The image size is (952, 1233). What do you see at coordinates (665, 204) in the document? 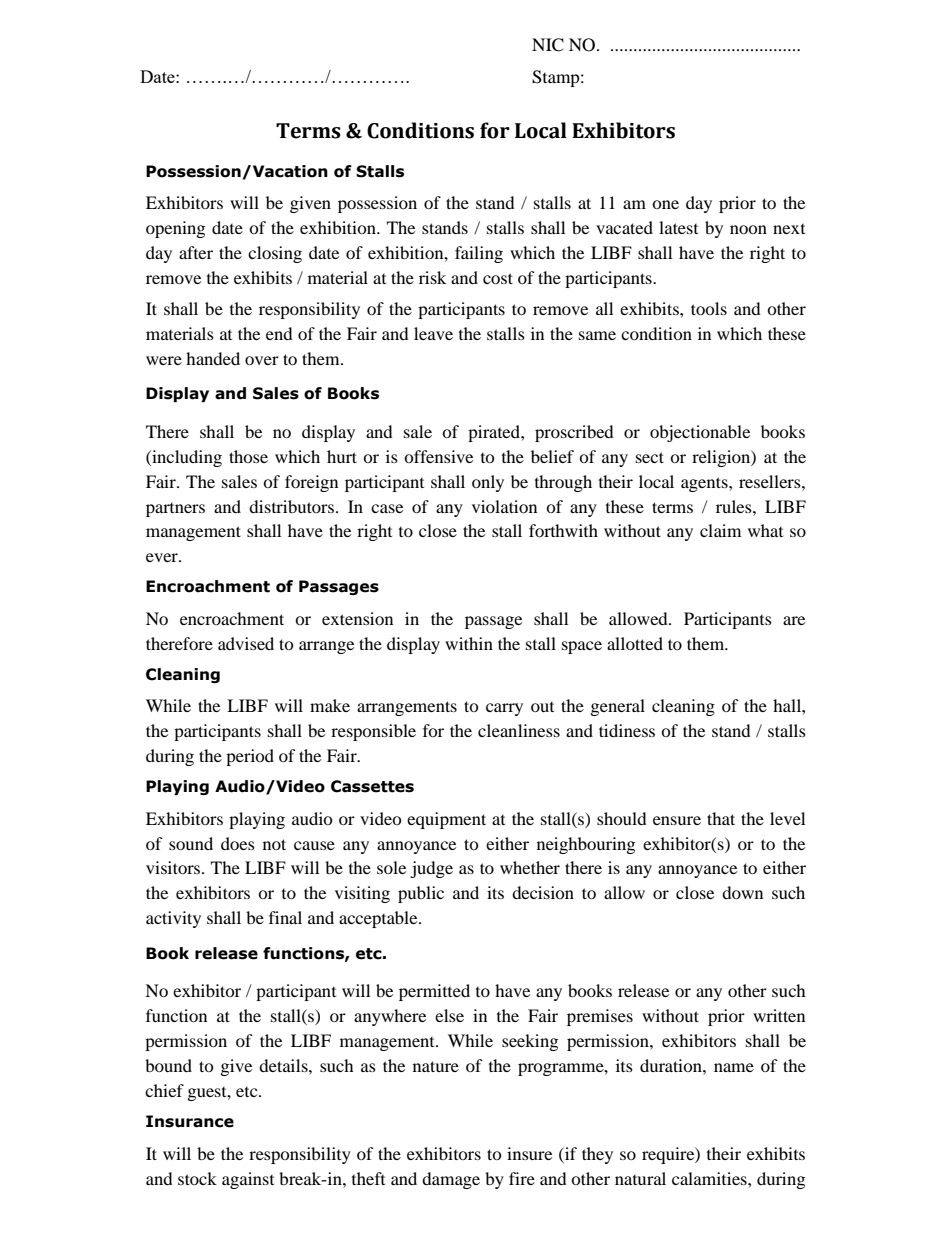
I see `one` at bounding box center [665, 204].
